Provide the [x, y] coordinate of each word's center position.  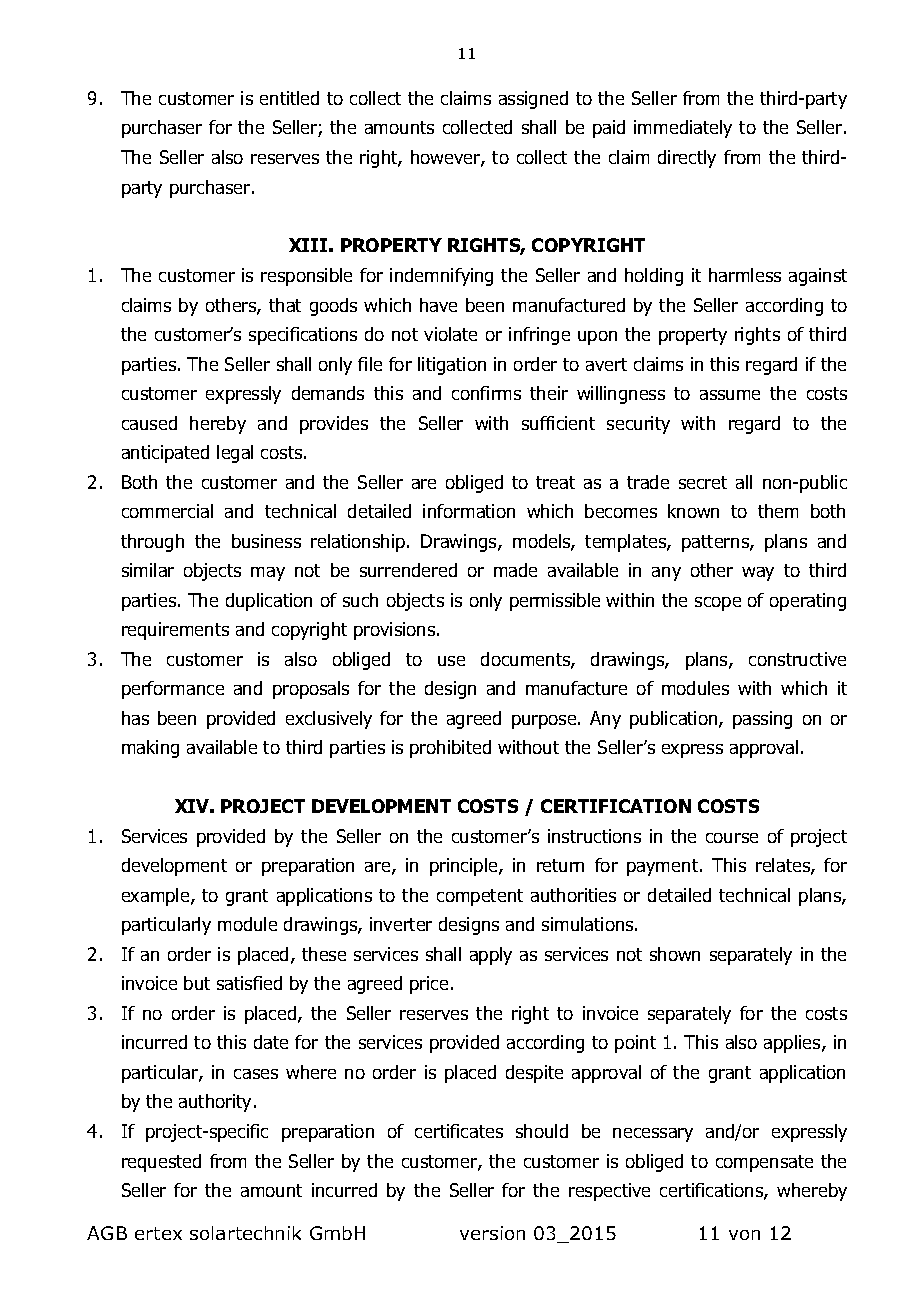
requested [161, 1163]
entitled [289, 98]
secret [703, 482]
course [732, 838]
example [157, 897]
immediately [683, 129]
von [744, 1235]
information [469, 511]
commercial [167, 511]
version [492, 1233]
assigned [533, 100]
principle [465, 867]
